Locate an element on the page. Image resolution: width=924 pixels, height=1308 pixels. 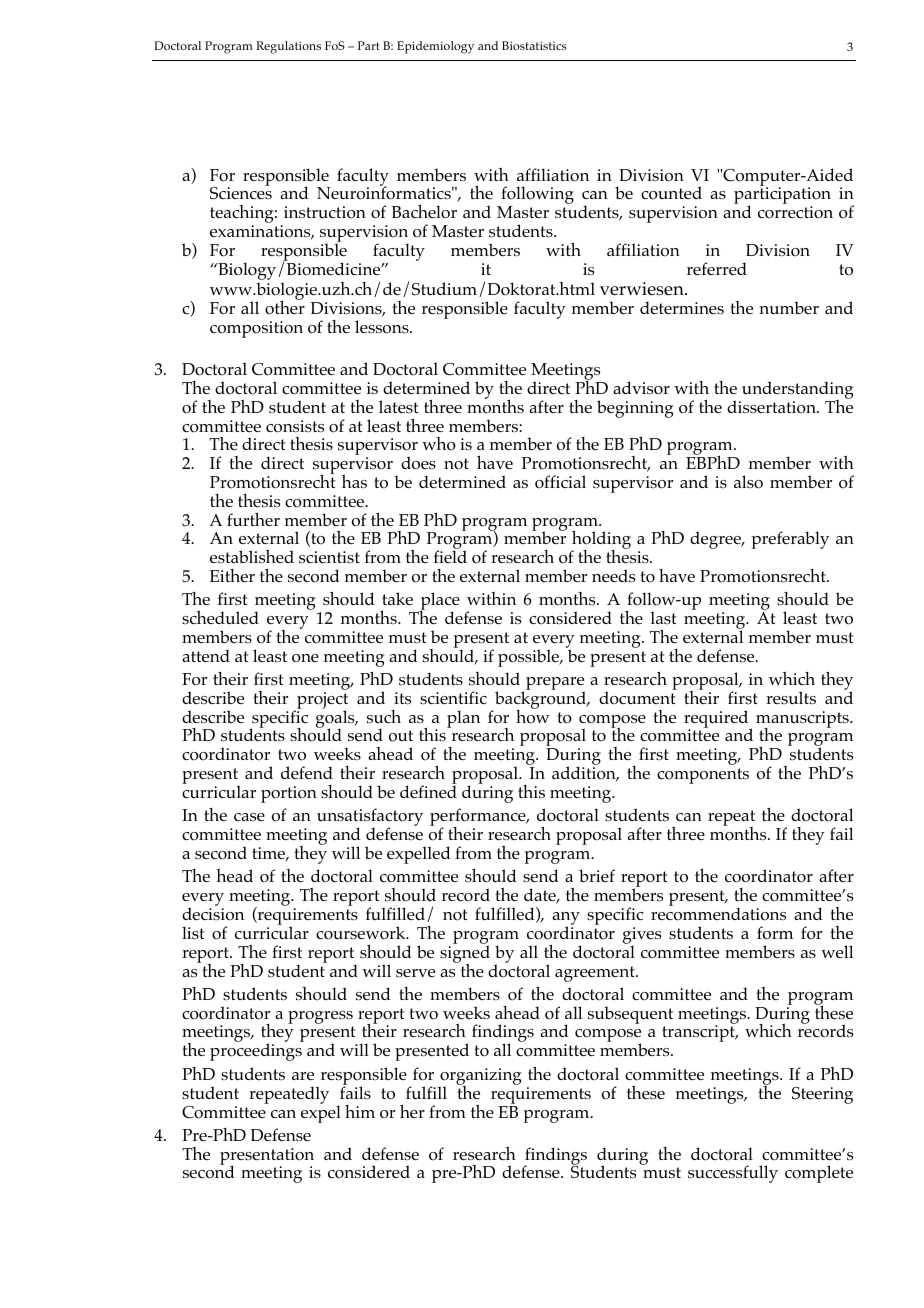
Biostatistics is located at coordinates (534, 45).
